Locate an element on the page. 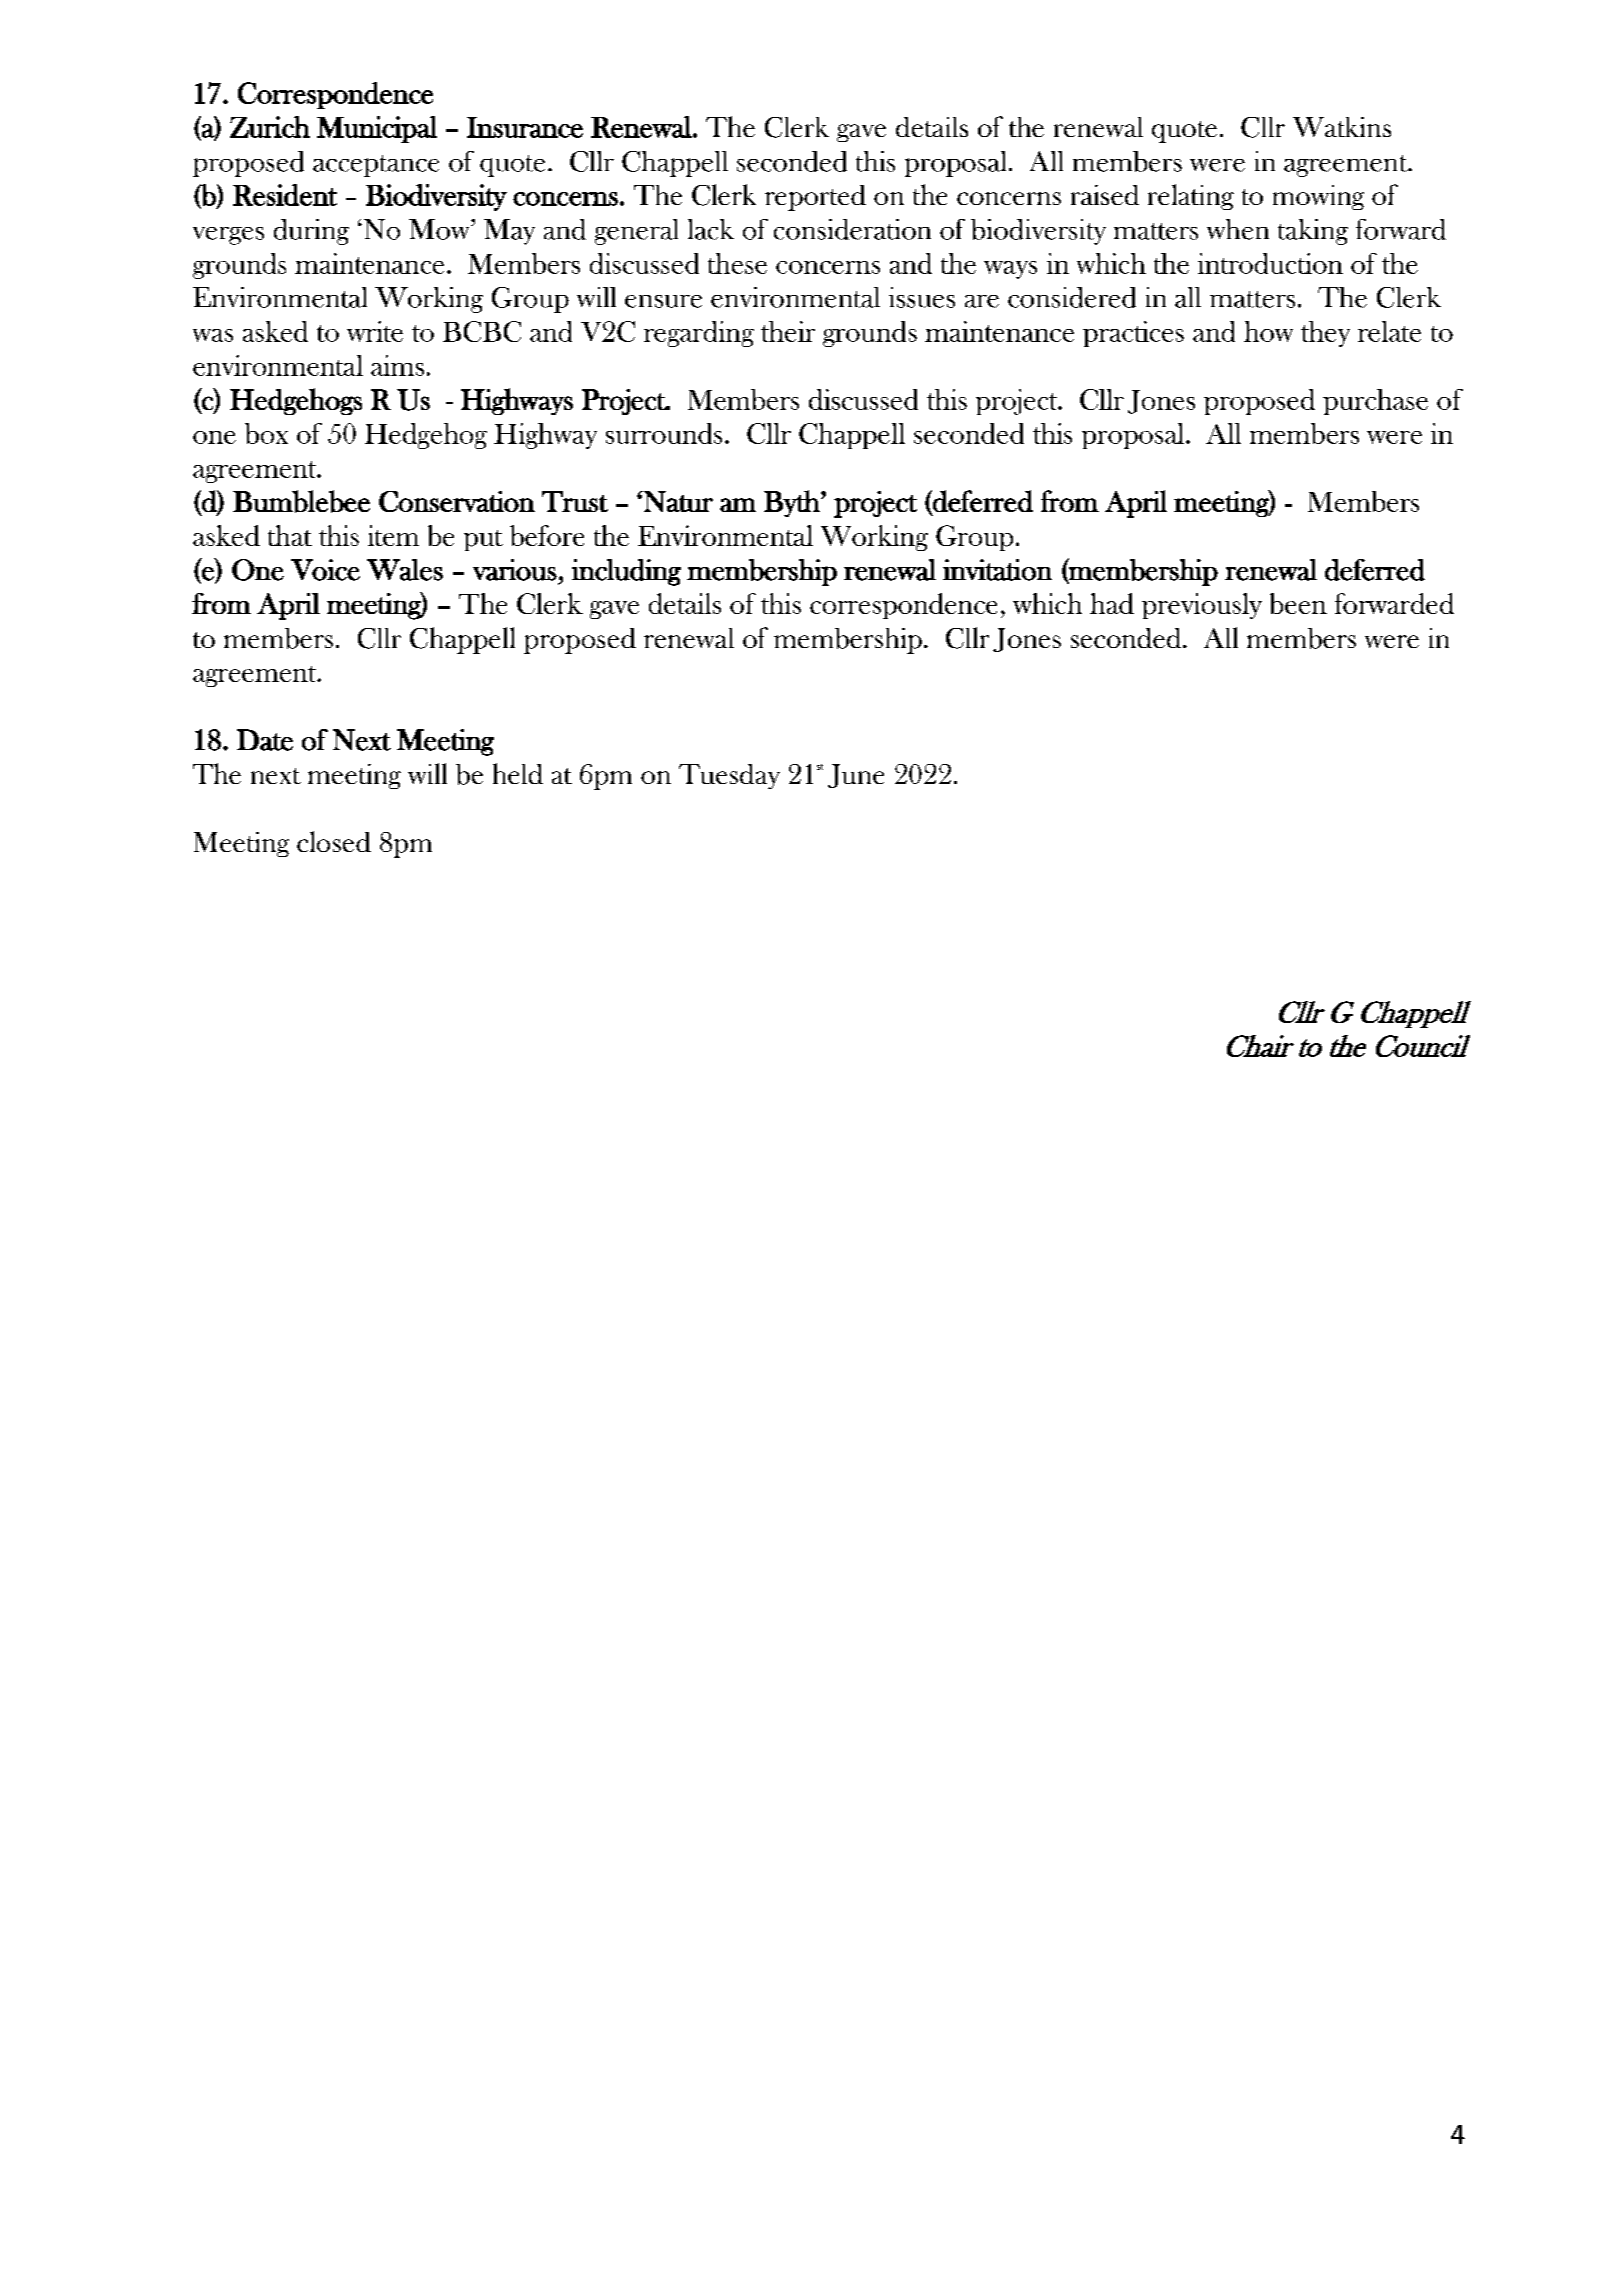 The height and width of the document is (2284, 1615). including is located at coordinates (626, 572).
